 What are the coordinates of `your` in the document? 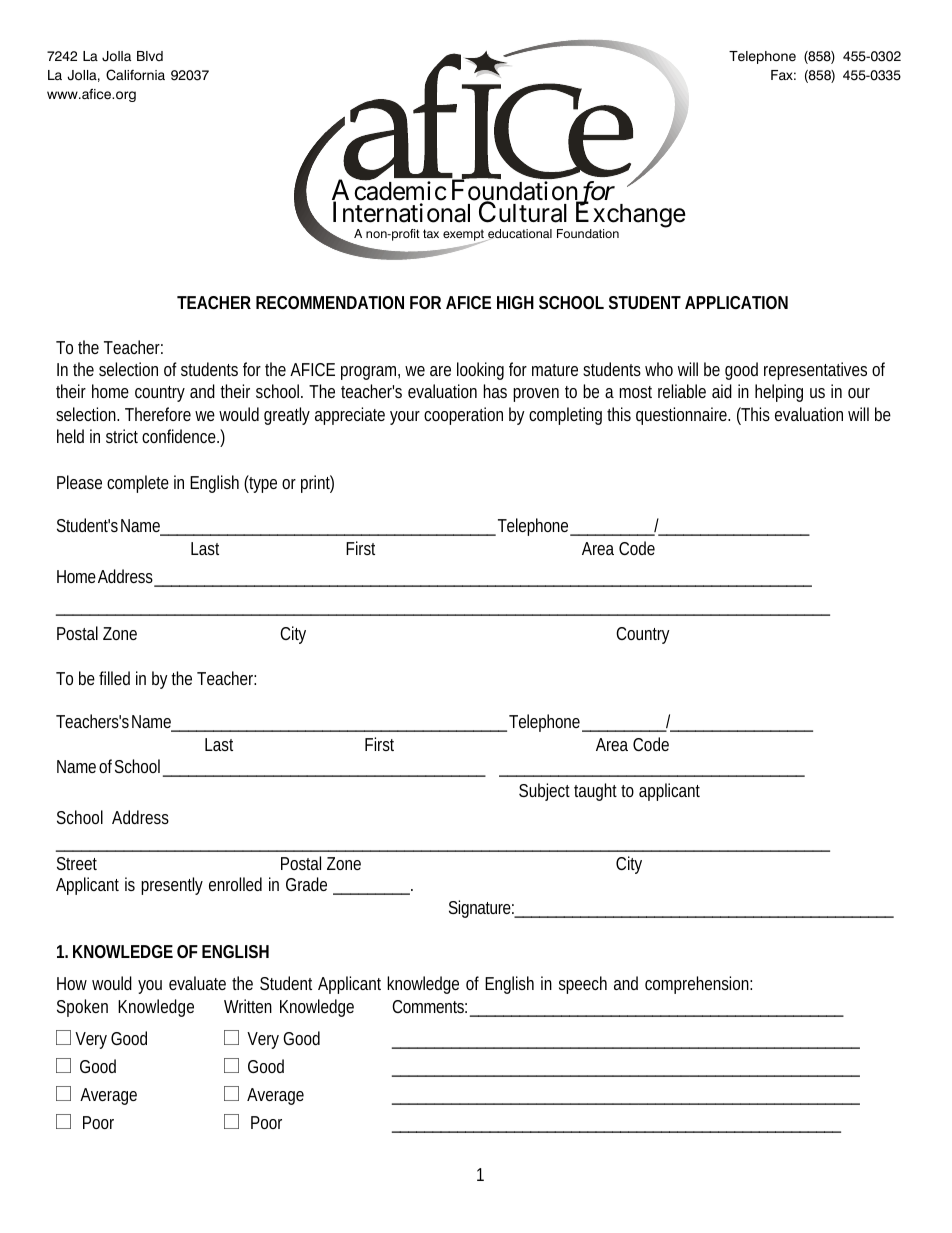 It's located at (405, 418).
